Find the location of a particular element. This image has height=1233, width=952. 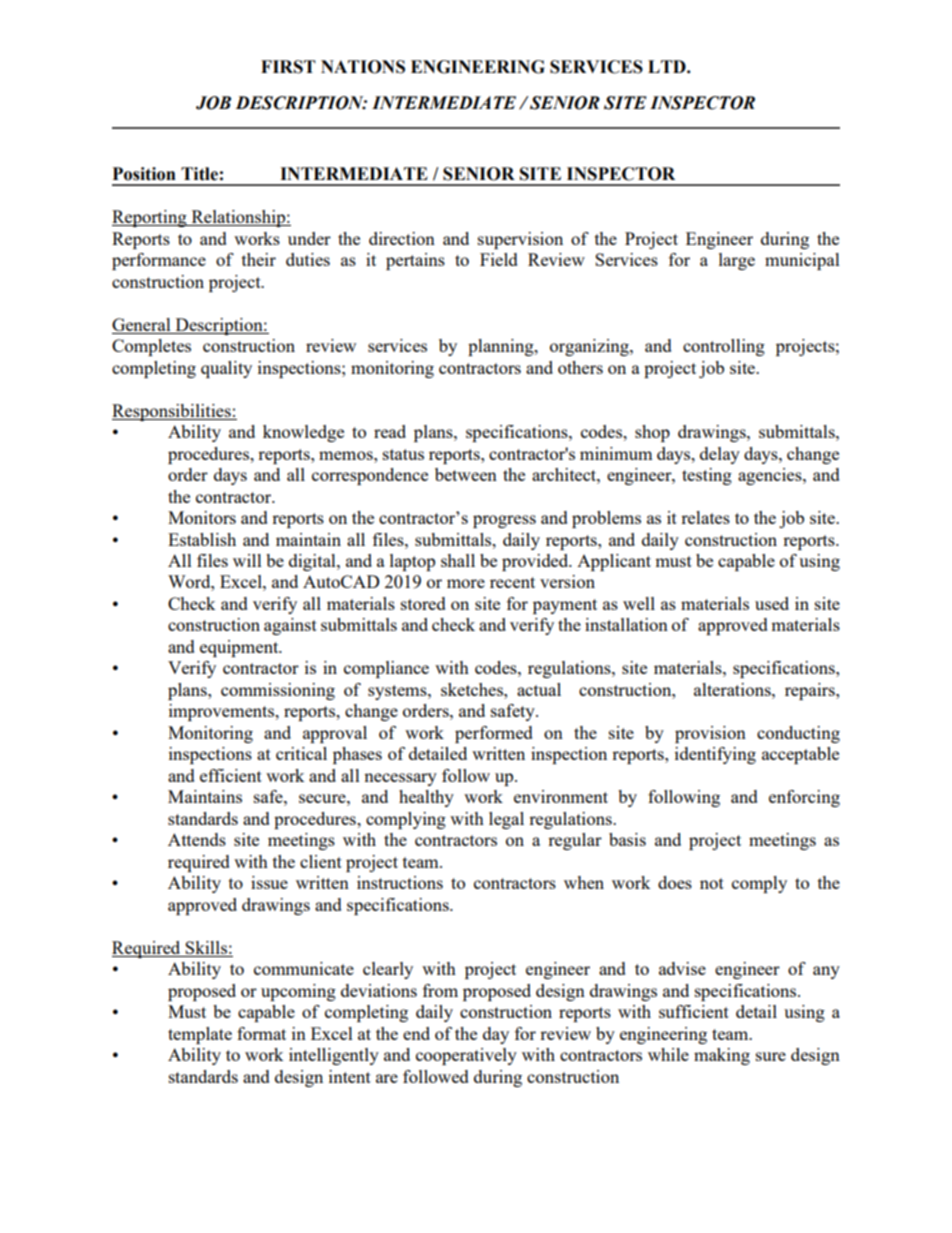

large is located at coordinates (737, 261).
